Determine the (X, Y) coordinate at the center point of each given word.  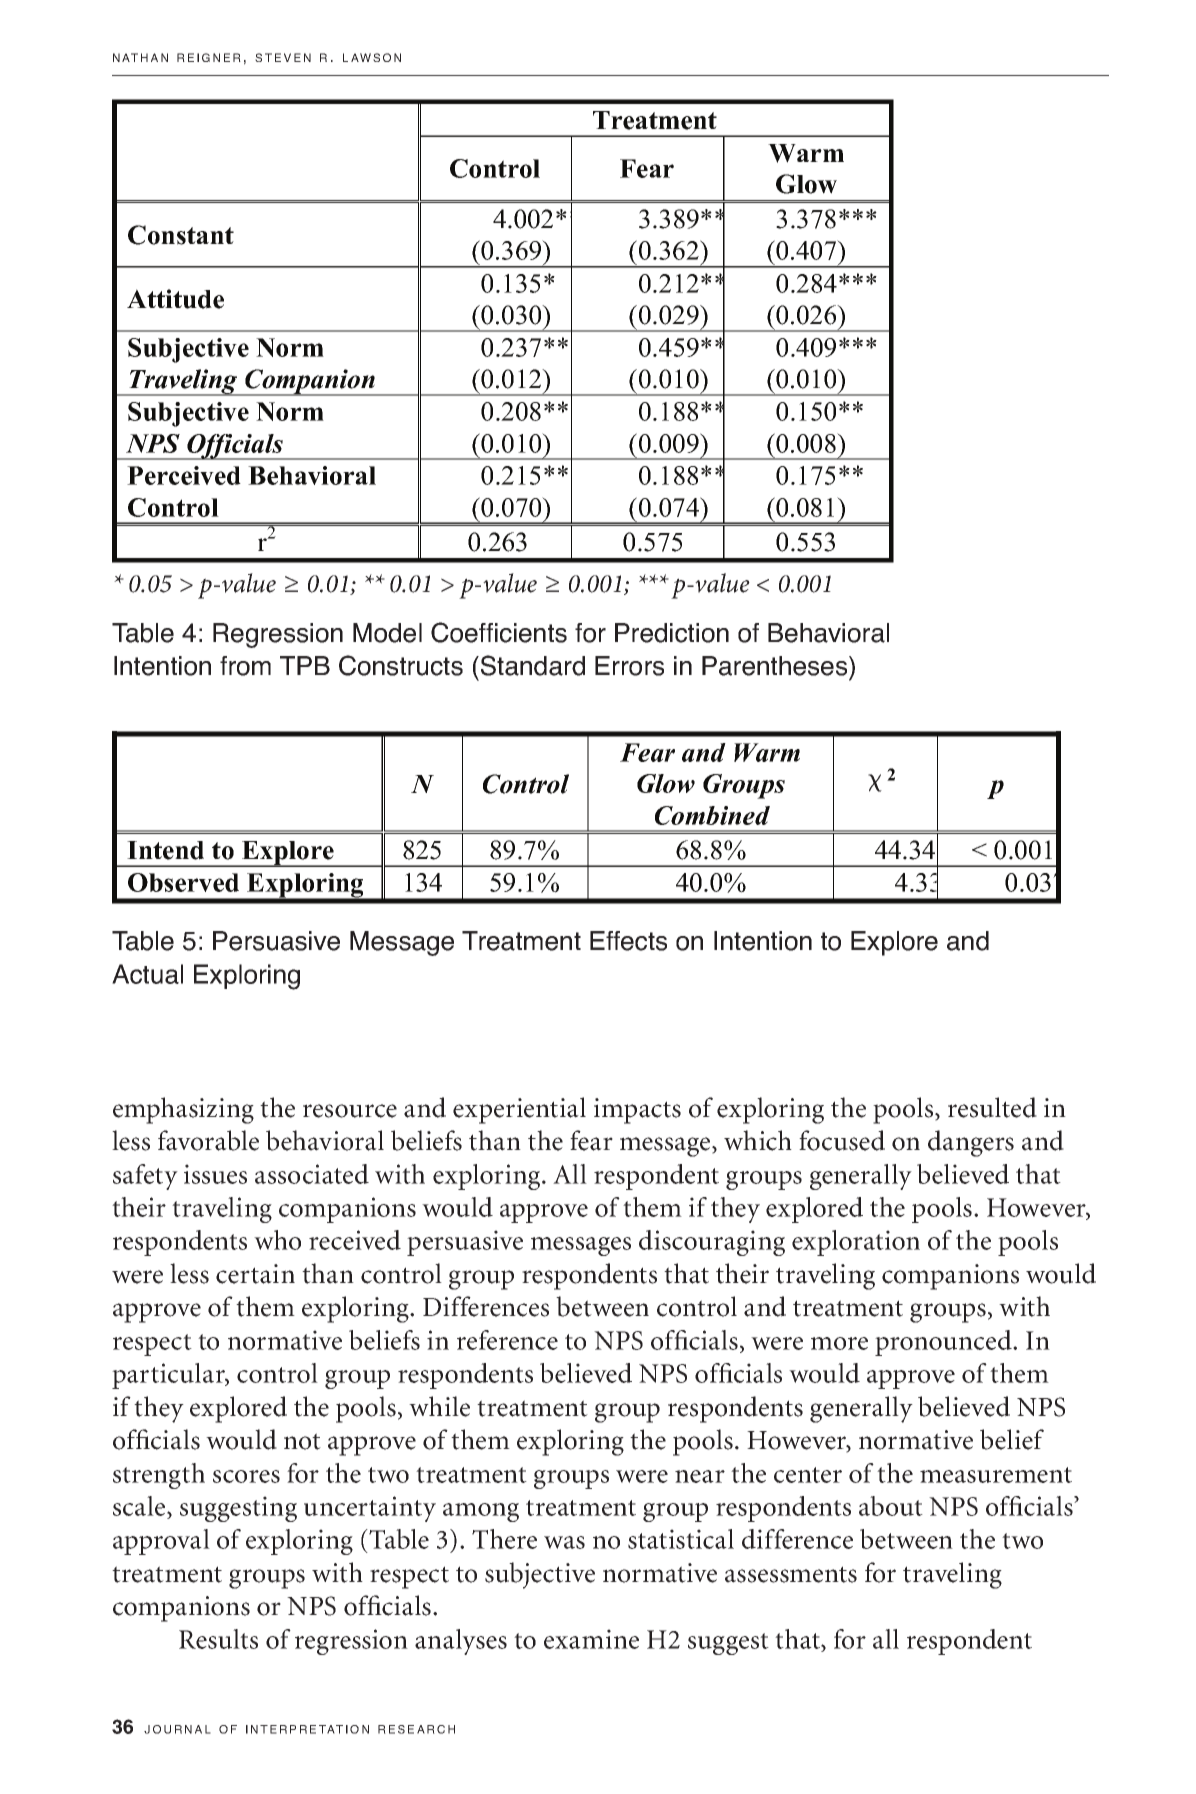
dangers (971, 1143)
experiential (519, 1110)
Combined (712, 815)
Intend (165, 850)
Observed (183, 882)
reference (507, 1340)
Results (218, 1639)
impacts (637, 1111)
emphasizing (183, 1110)
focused (842, 1140)
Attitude (175, 299)
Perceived (184, 475)
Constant (181, 235)
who (277, 1240)
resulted (992, 1107)
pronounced (944, 1343)
